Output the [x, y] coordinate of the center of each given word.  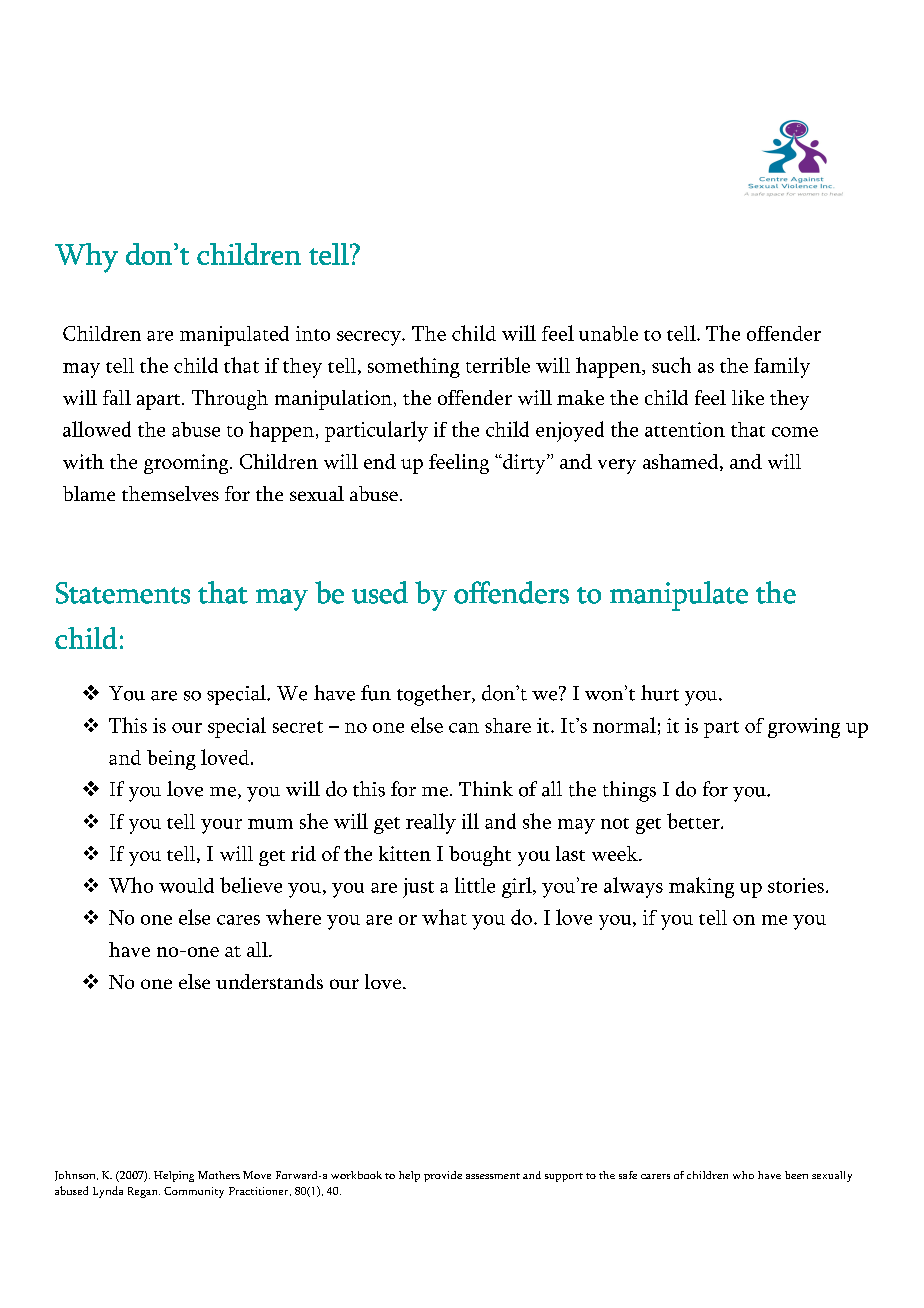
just [418, 888]
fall [117, 397]
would [186, 885]
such [671, 365]
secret [298, 727]
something [414, 367]
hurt [660, 693]
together [435, 695]
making [701, 887]
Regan [144, 1192]
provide [443, 1176]
